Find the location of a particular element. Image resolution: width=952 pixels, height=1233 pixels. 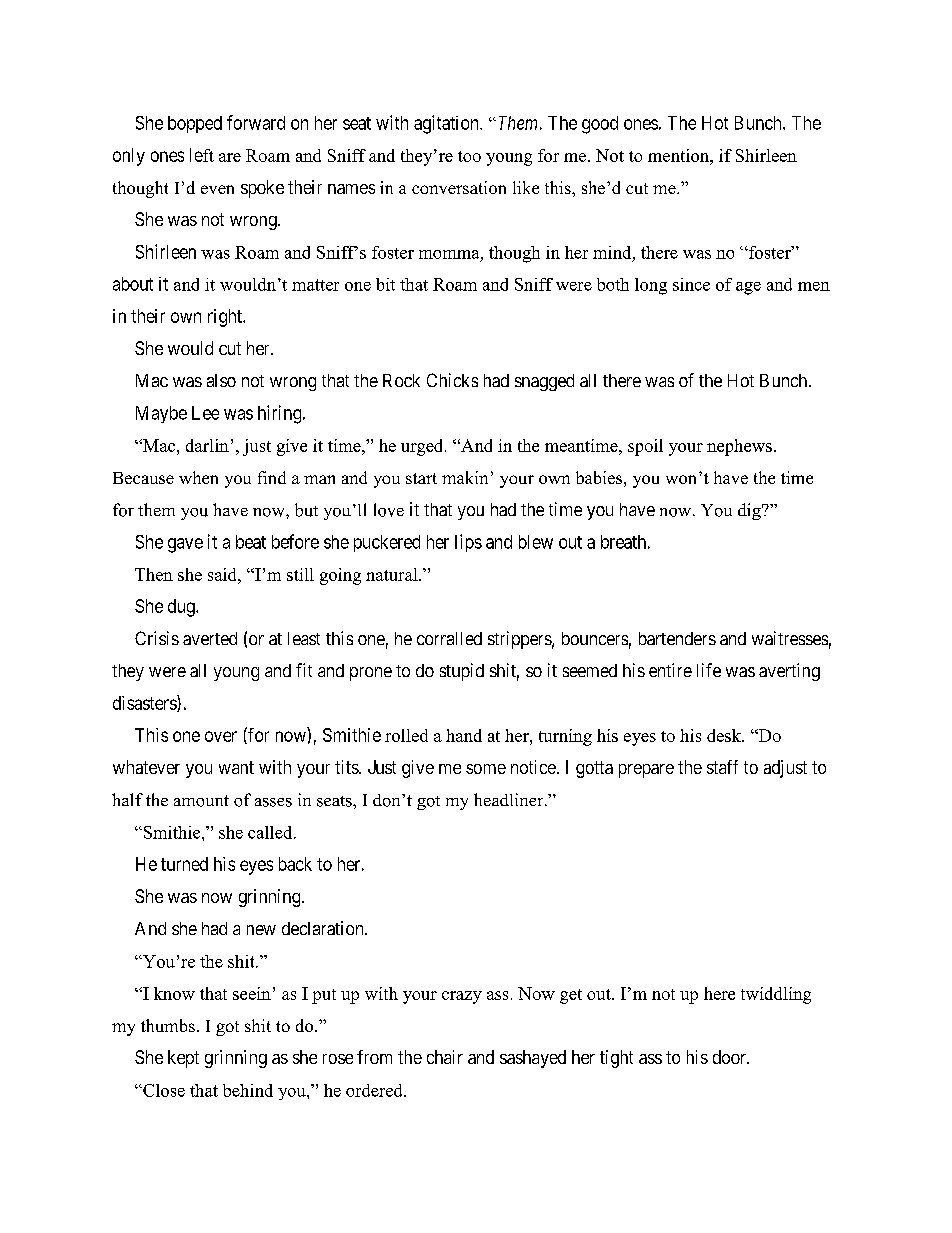

good is located at coordinates (600, 125).
